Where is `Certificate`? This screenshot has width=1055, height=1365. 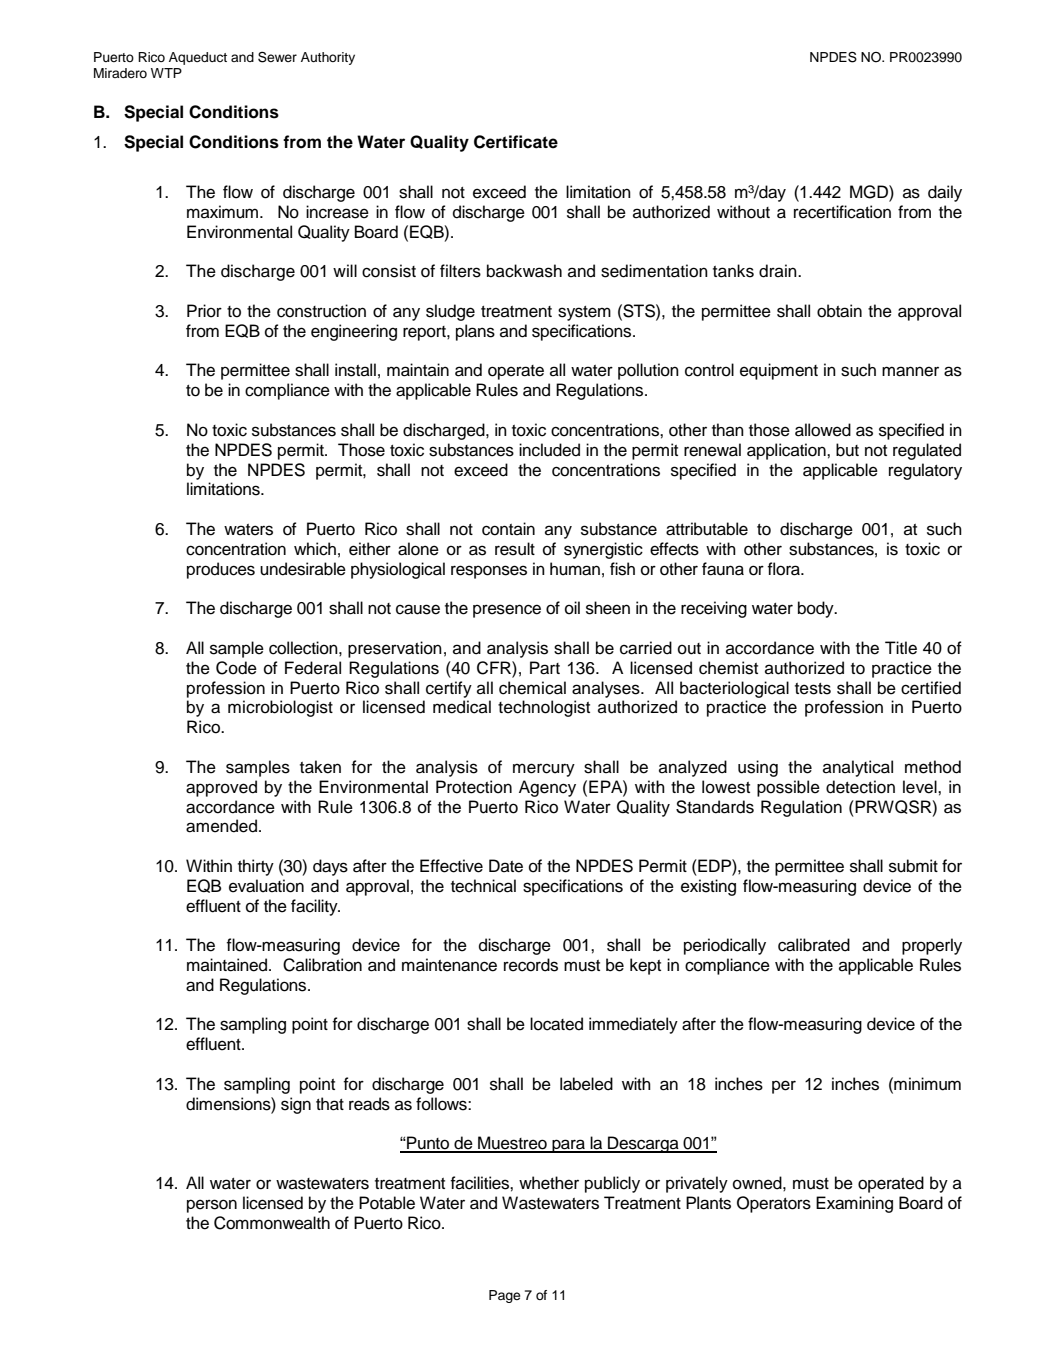 Certificate is located at coordinates (516, 142).
